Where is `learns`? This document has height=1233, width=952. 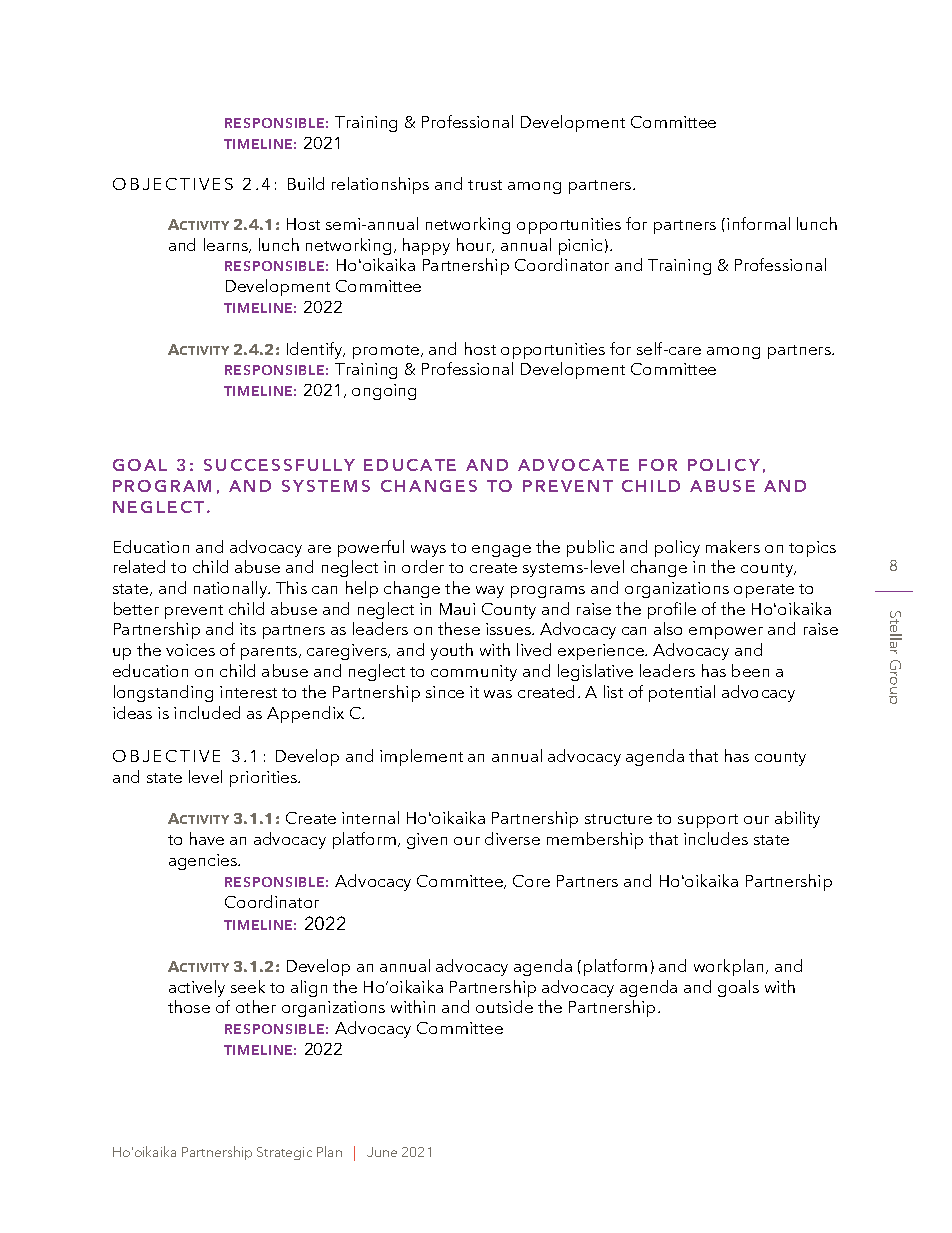
learns is located at coordinates (227, 245).
